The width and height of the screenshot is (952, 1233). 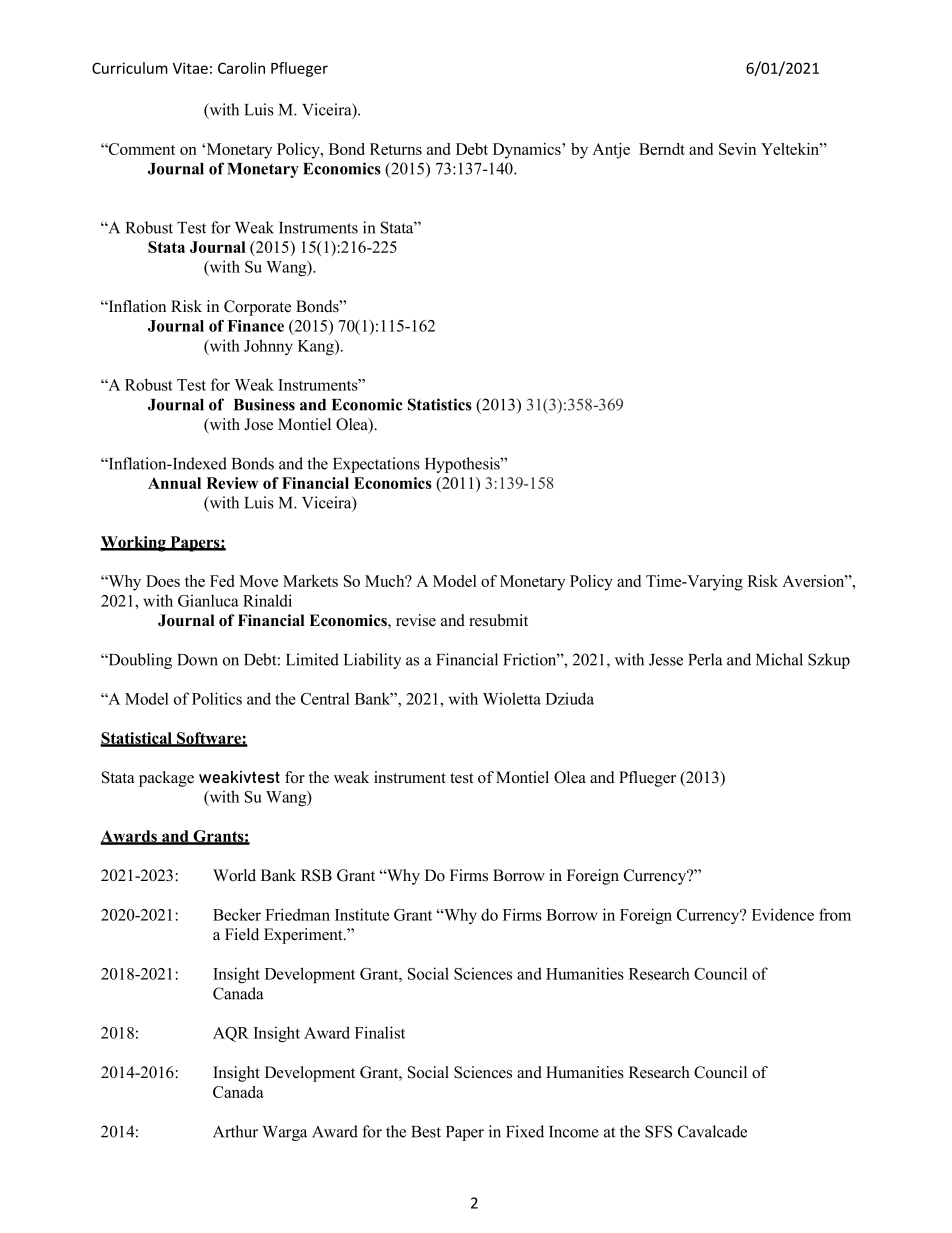 I want to click on Fixed, so click(x=525, y=1131).
